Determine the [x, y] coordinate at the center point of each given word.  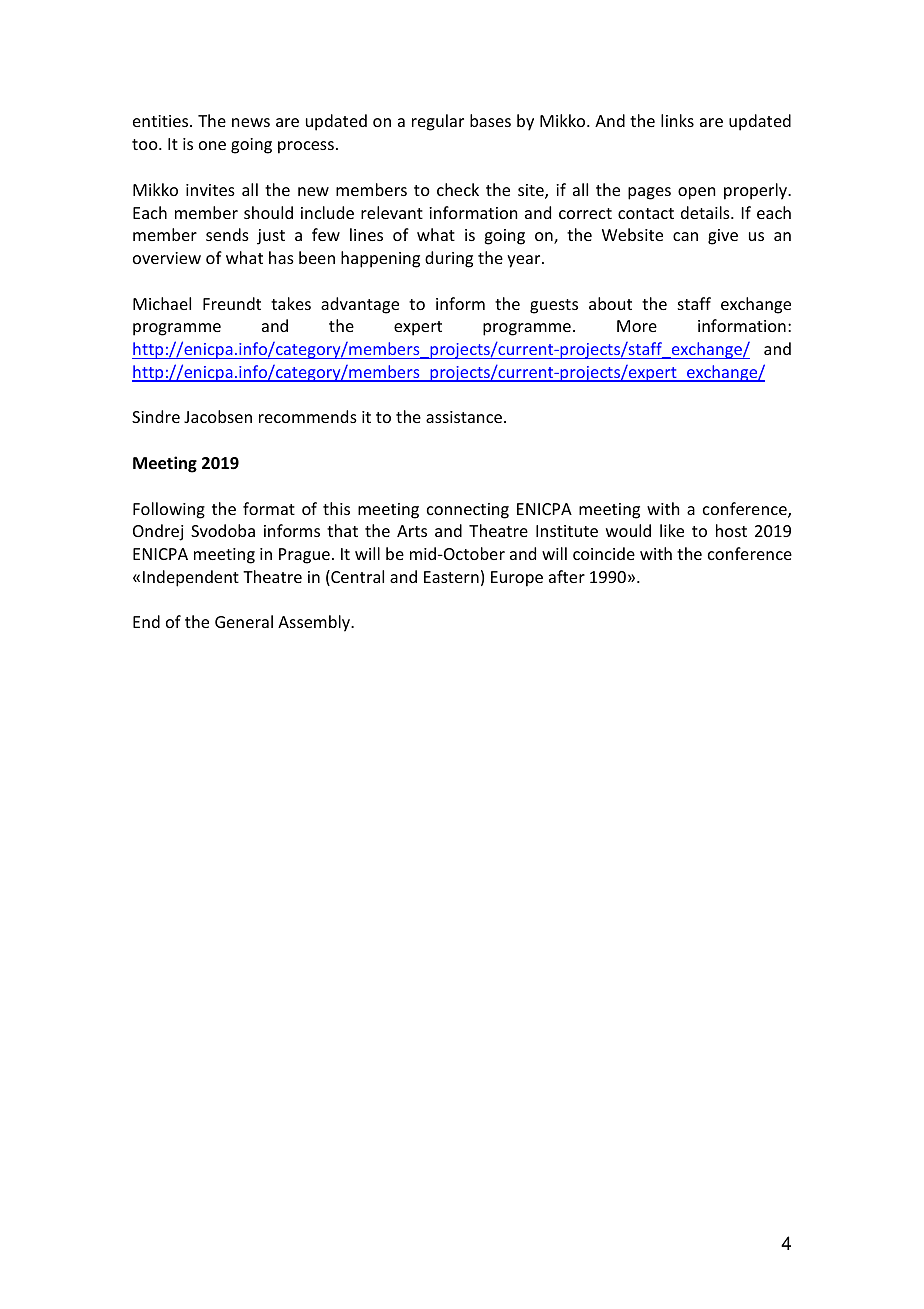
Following [169, 510]
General [244, 621]
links [677, 120]
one [212, 145]
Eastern [451, 577]
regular [438, 122]
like [672, 530]
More [637, 326]
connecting [468, 511]
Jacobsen [218, 416]
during [449, 259]
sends [227, 234]
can [685, 236]
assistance [465, 417]
